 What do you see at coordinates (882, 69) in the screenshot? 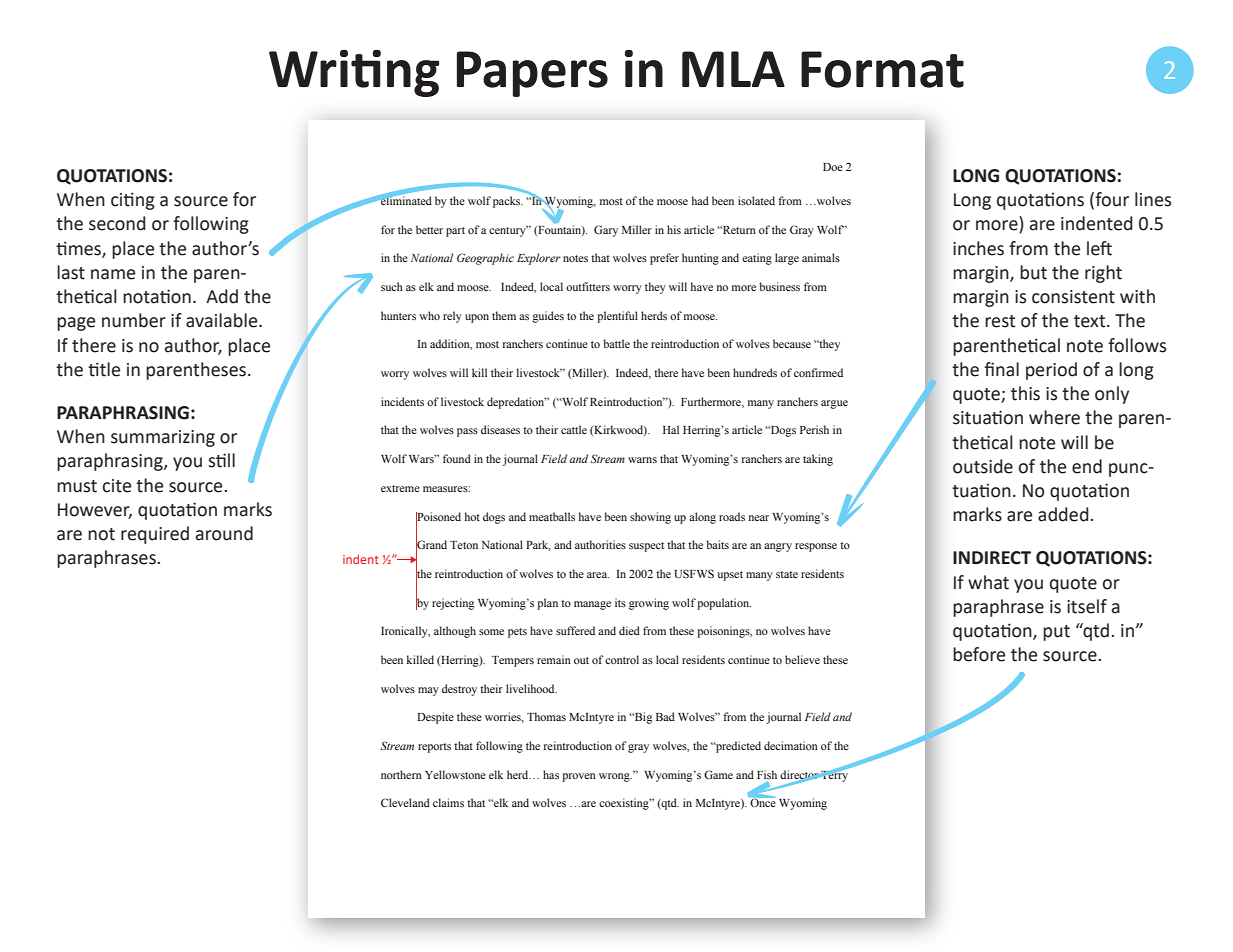
I see `Format` at bounding box center [882, 69].
